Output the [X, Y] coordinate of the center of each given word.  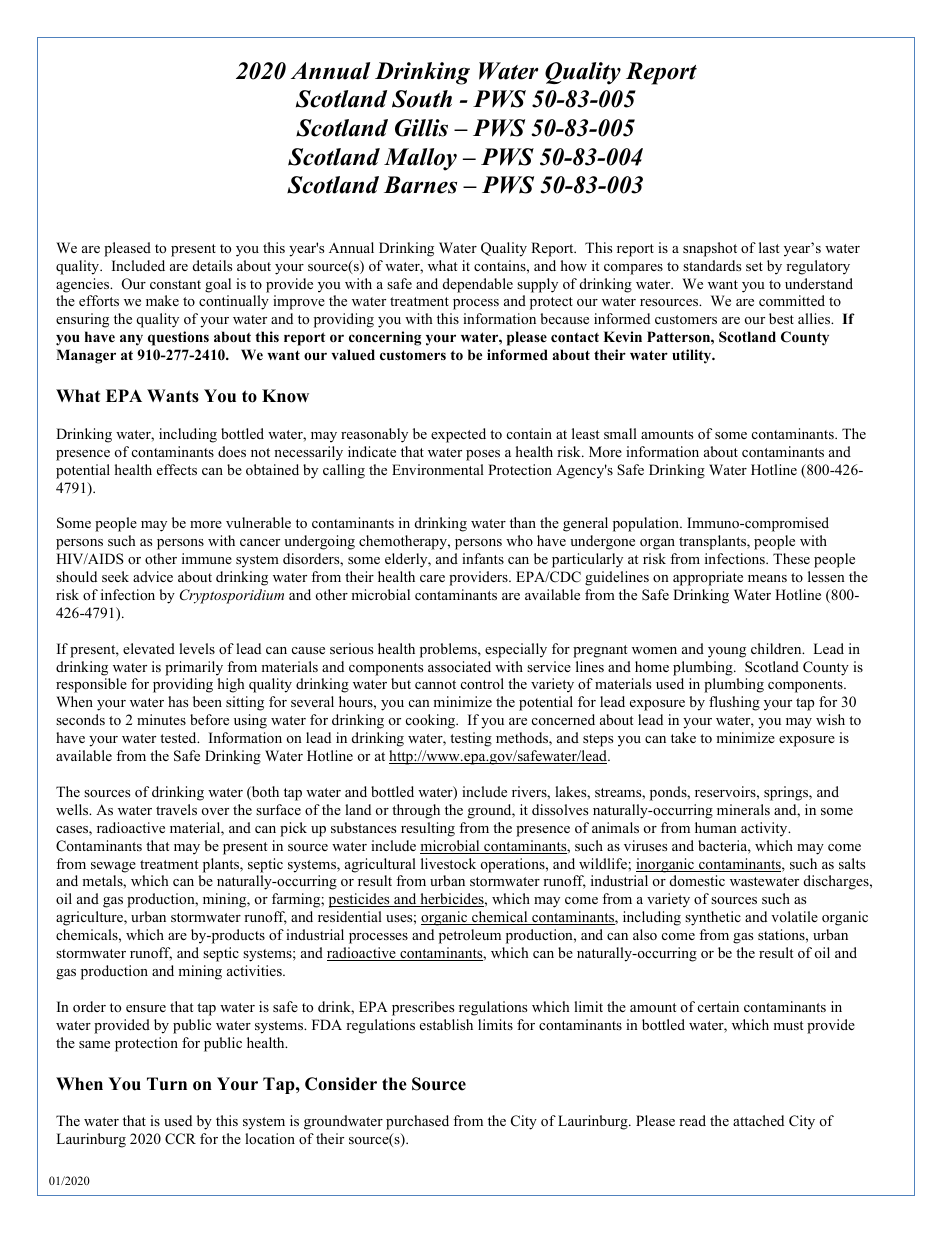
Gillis [421, 128]
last [769, 247]
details [212, 265]
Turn [167, 1084]
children [777, 648]
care [432, 578]
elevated [149, 648]
